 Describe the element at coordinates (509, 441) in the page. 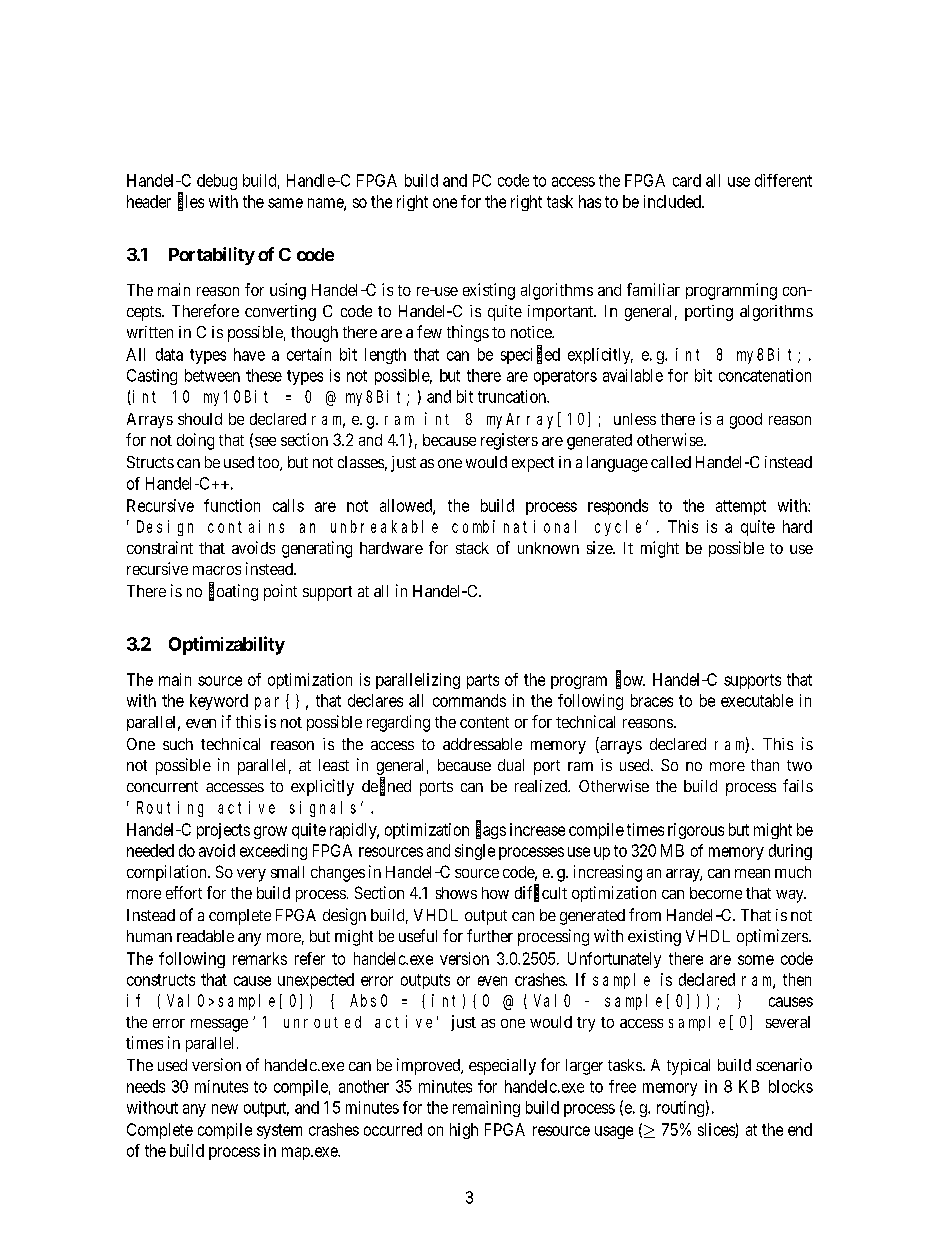

I see `registers` at that location.
